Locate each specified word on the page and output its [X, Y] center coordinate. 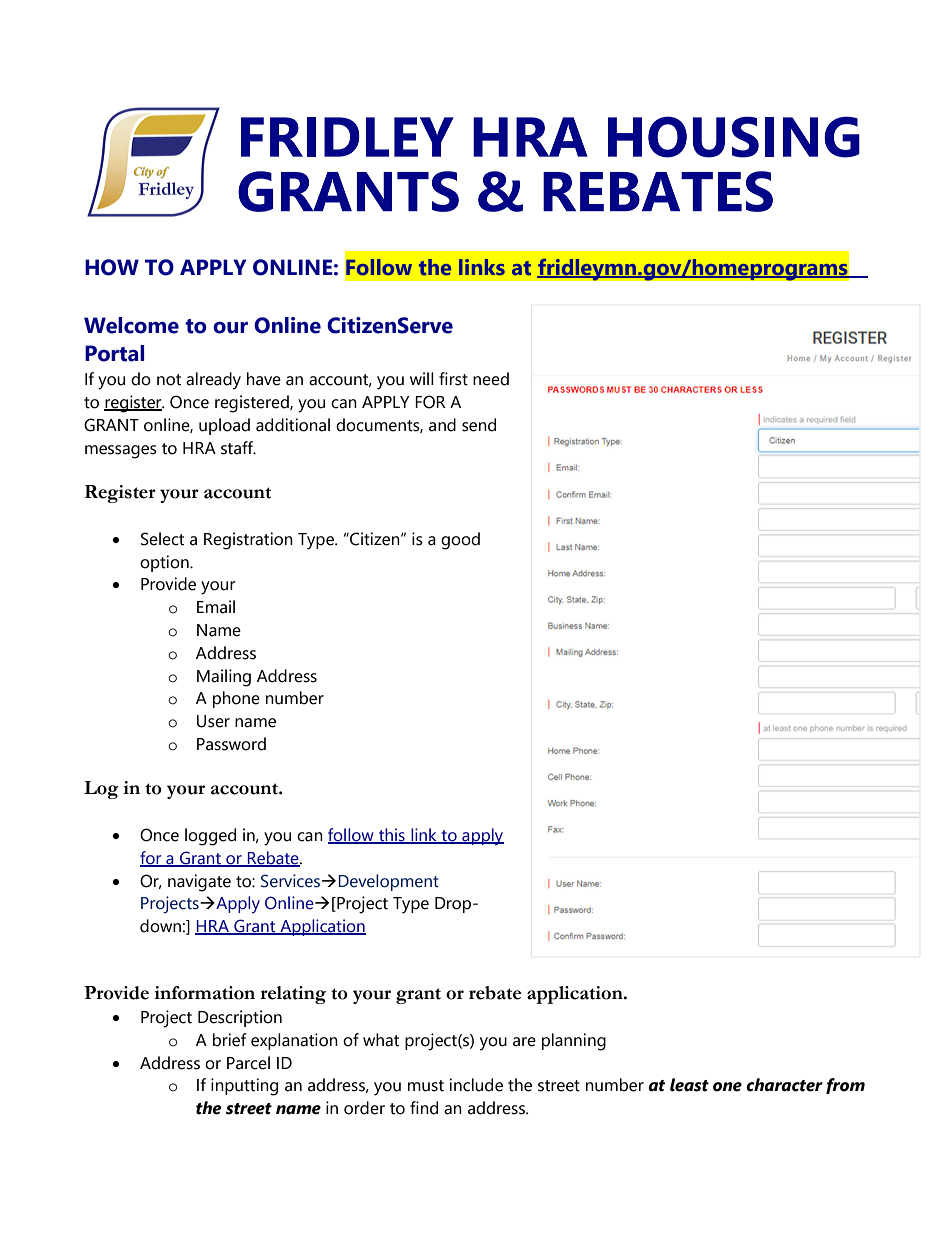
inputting [244, 1087]
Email [216, 607]
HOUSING [734, 137]
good [460, 541]
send [479, 425]
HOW [112, 267]
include [476, 1085]
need [491, 379]
